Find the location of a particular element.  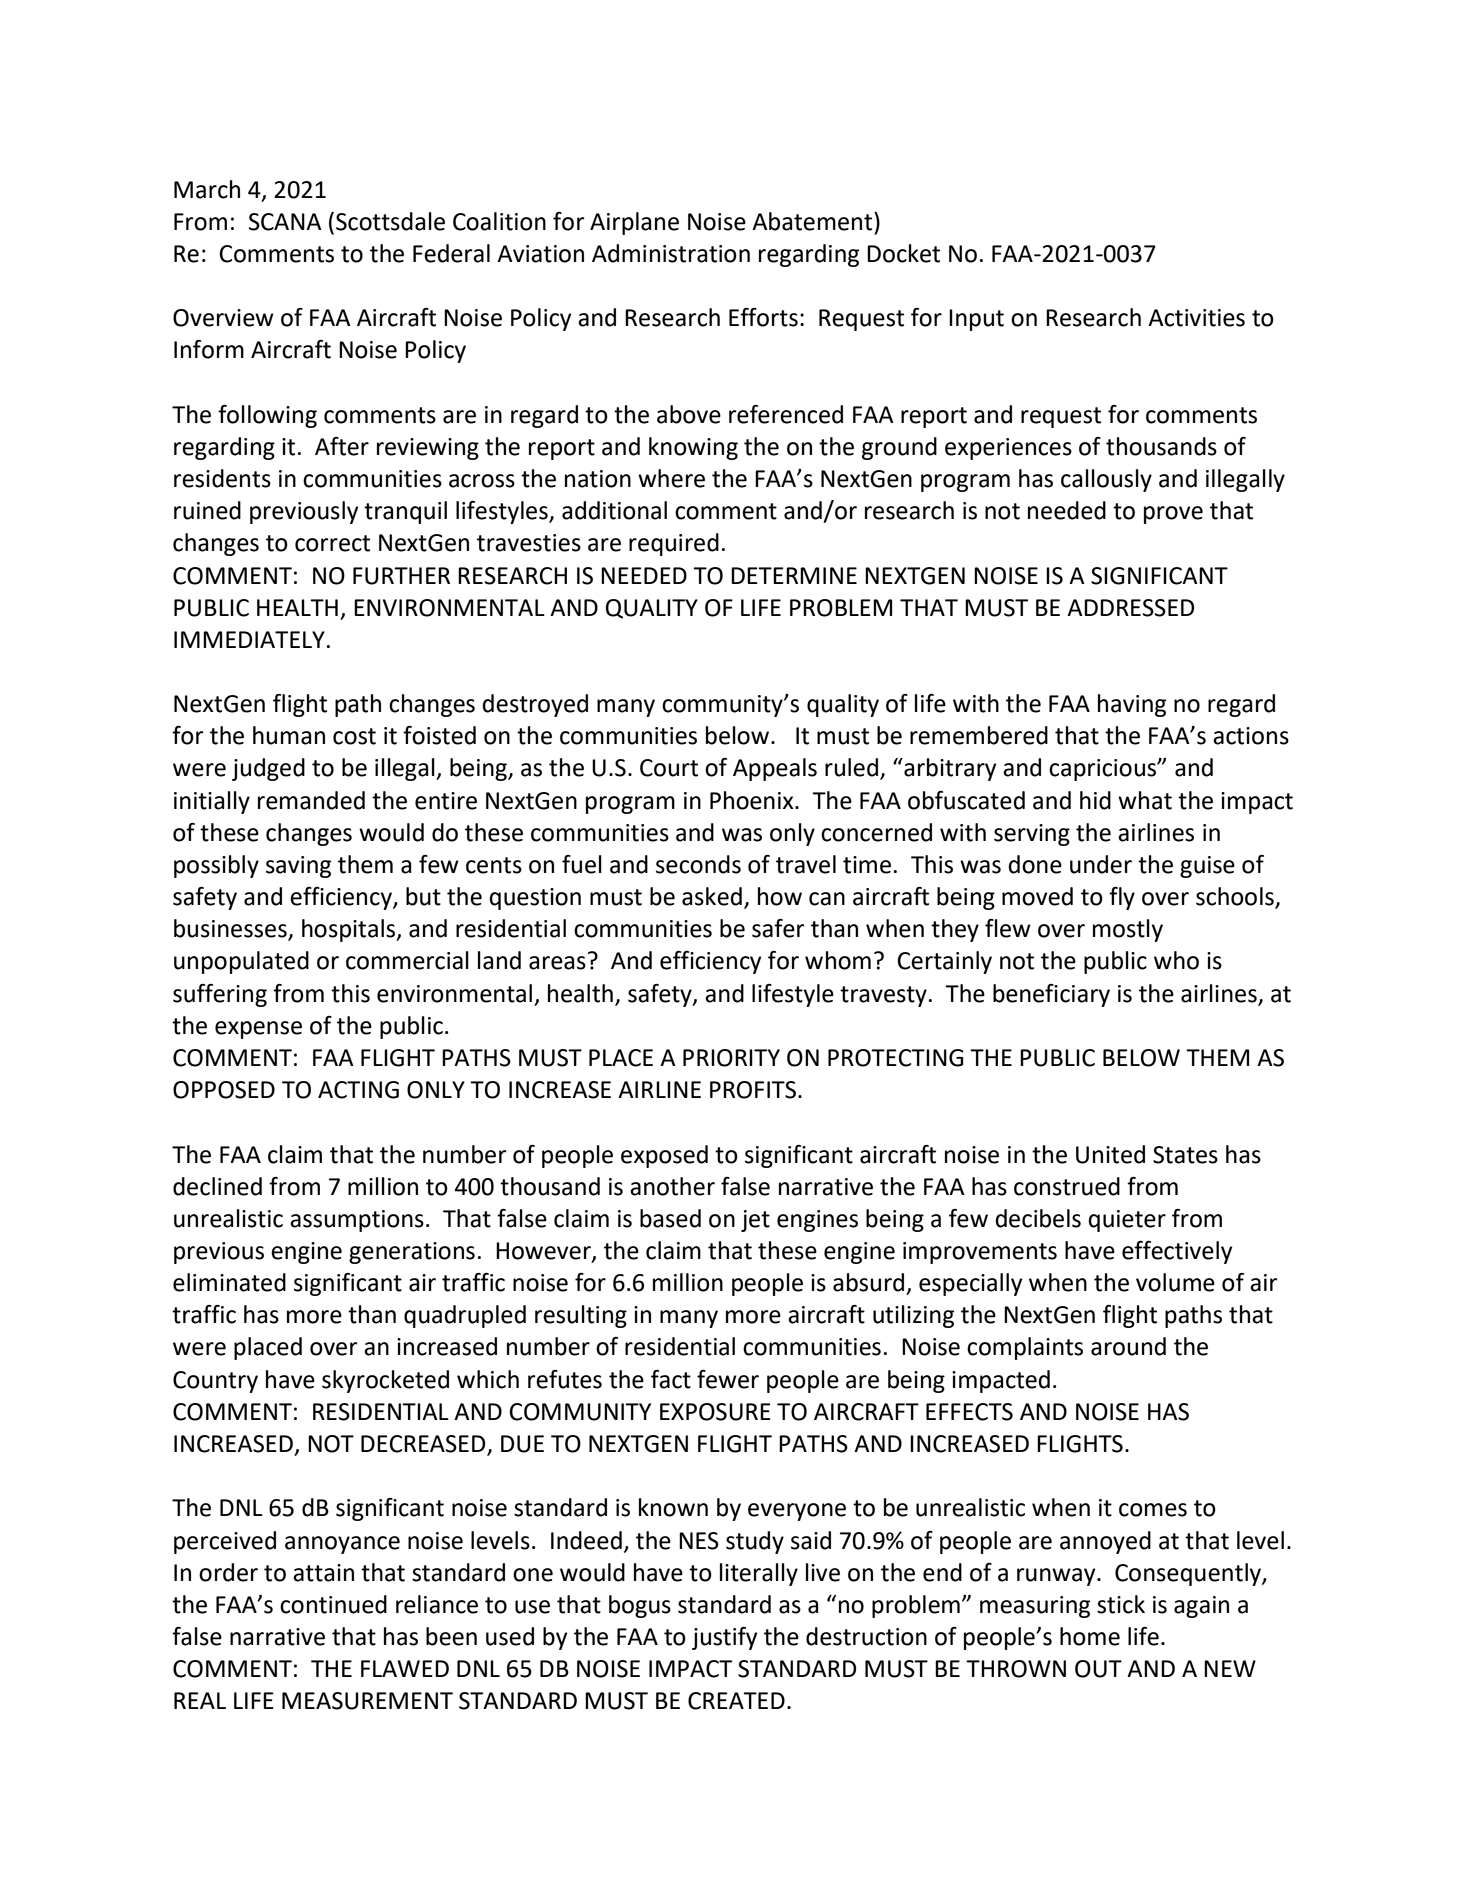

justify is located at coordinates (724, 1638).
